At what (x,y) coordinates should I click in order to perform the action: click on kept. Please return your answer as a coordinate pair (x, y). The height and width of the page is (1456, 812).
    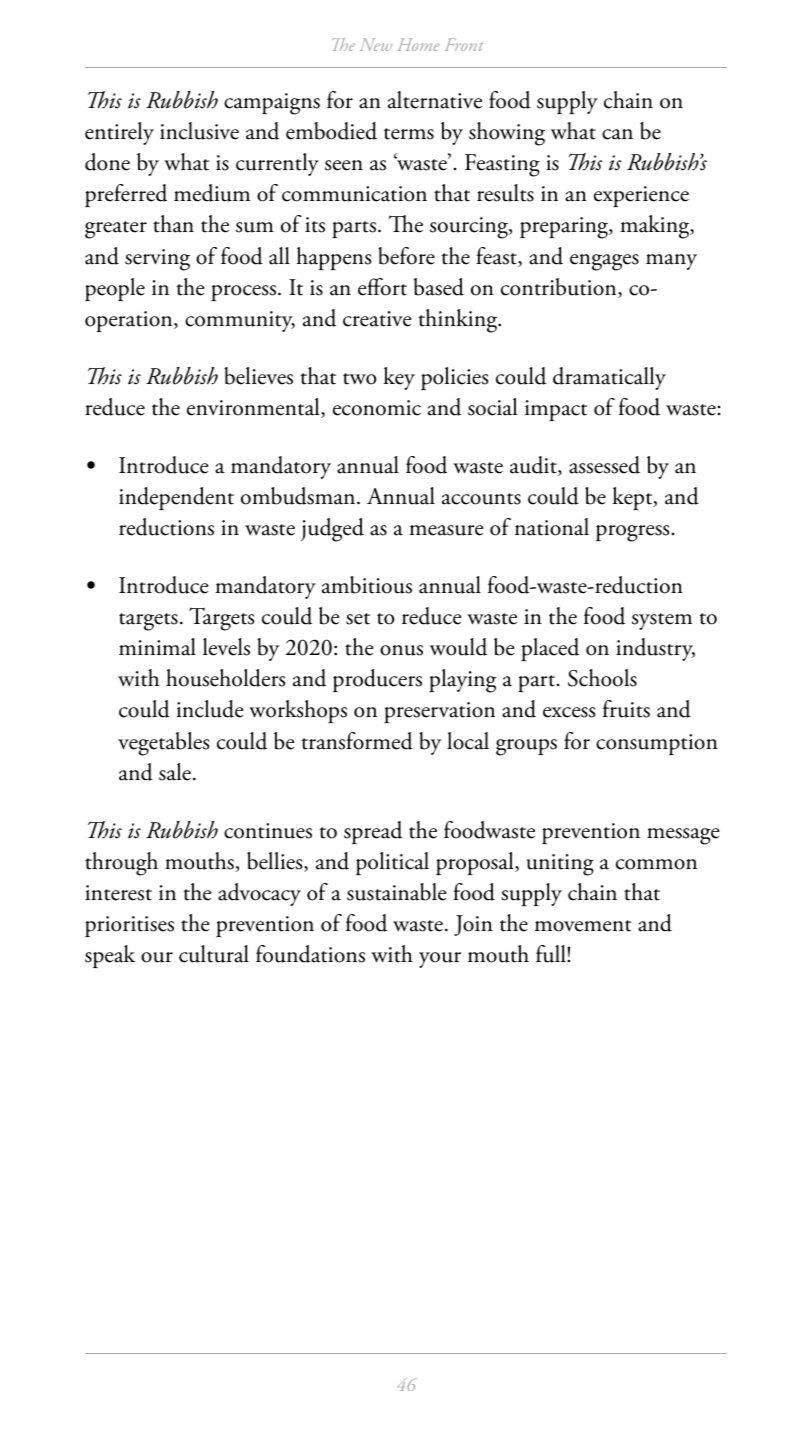
    Looking at the image, I should click on (633, 498).
